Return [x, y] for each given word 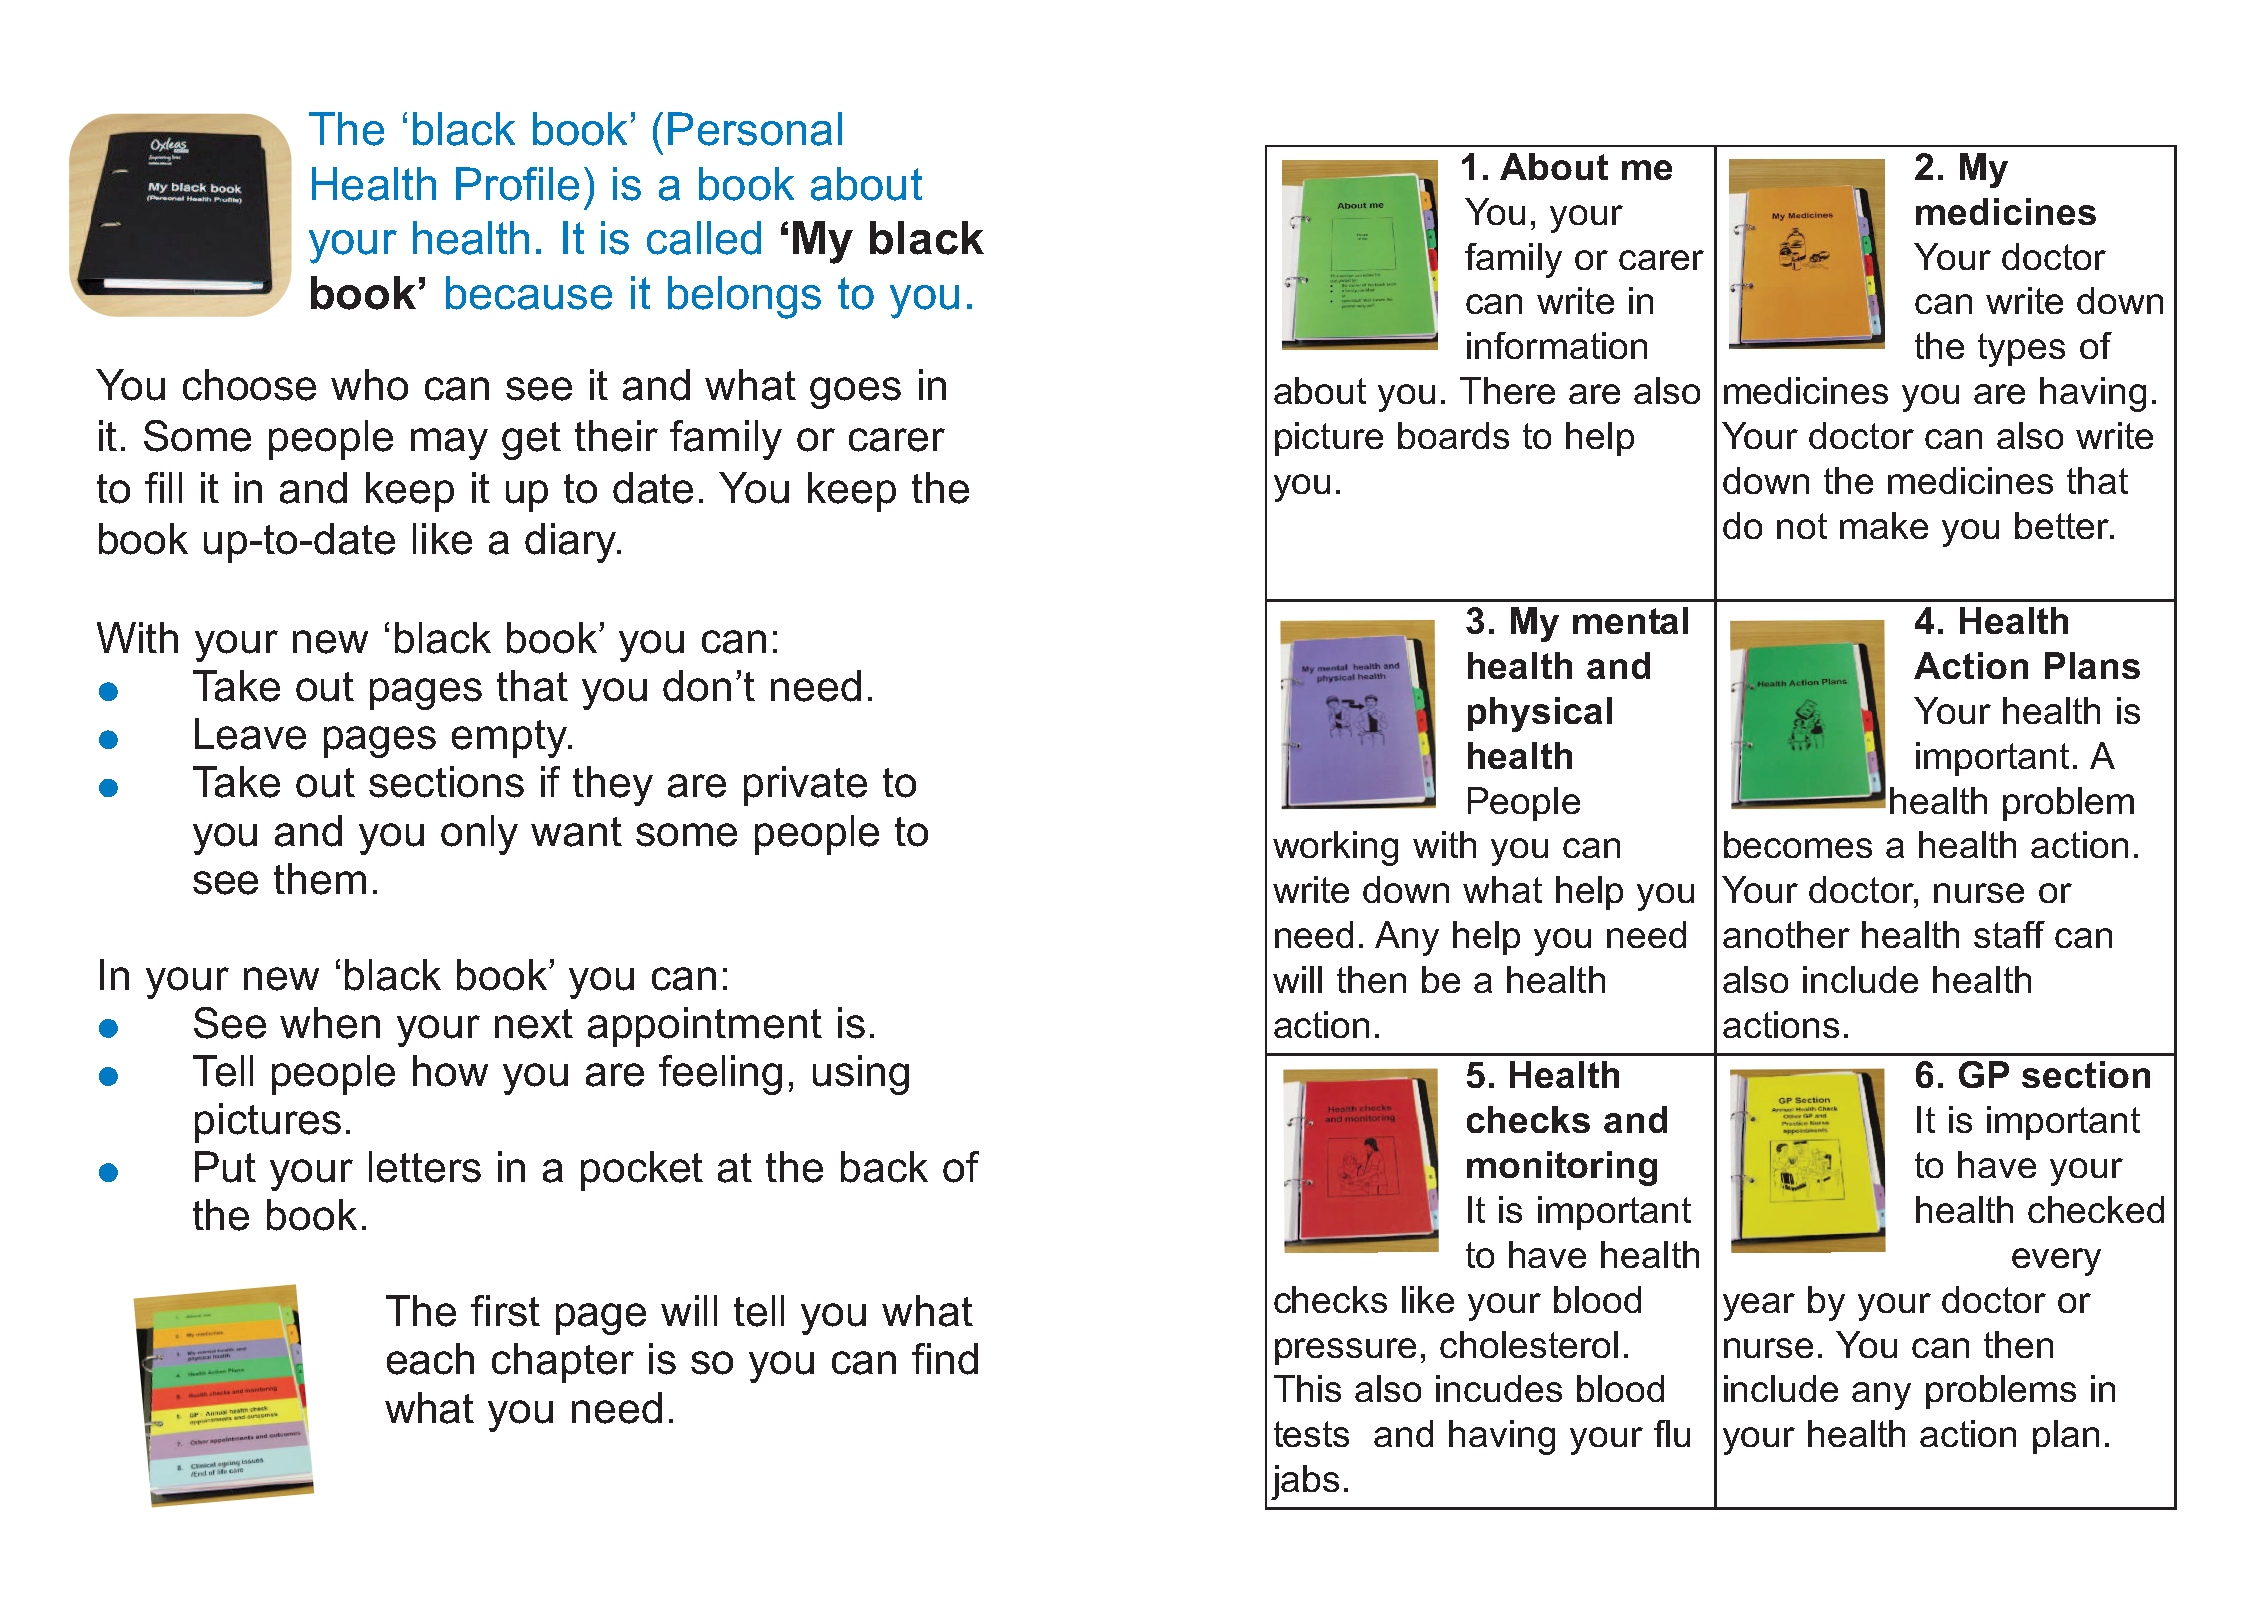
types [2021, 350]
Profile [517, 184]
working [1335, 848]
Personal [755, 129]
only [479, 835]
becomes [1798, 844]
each [430, 1359]
